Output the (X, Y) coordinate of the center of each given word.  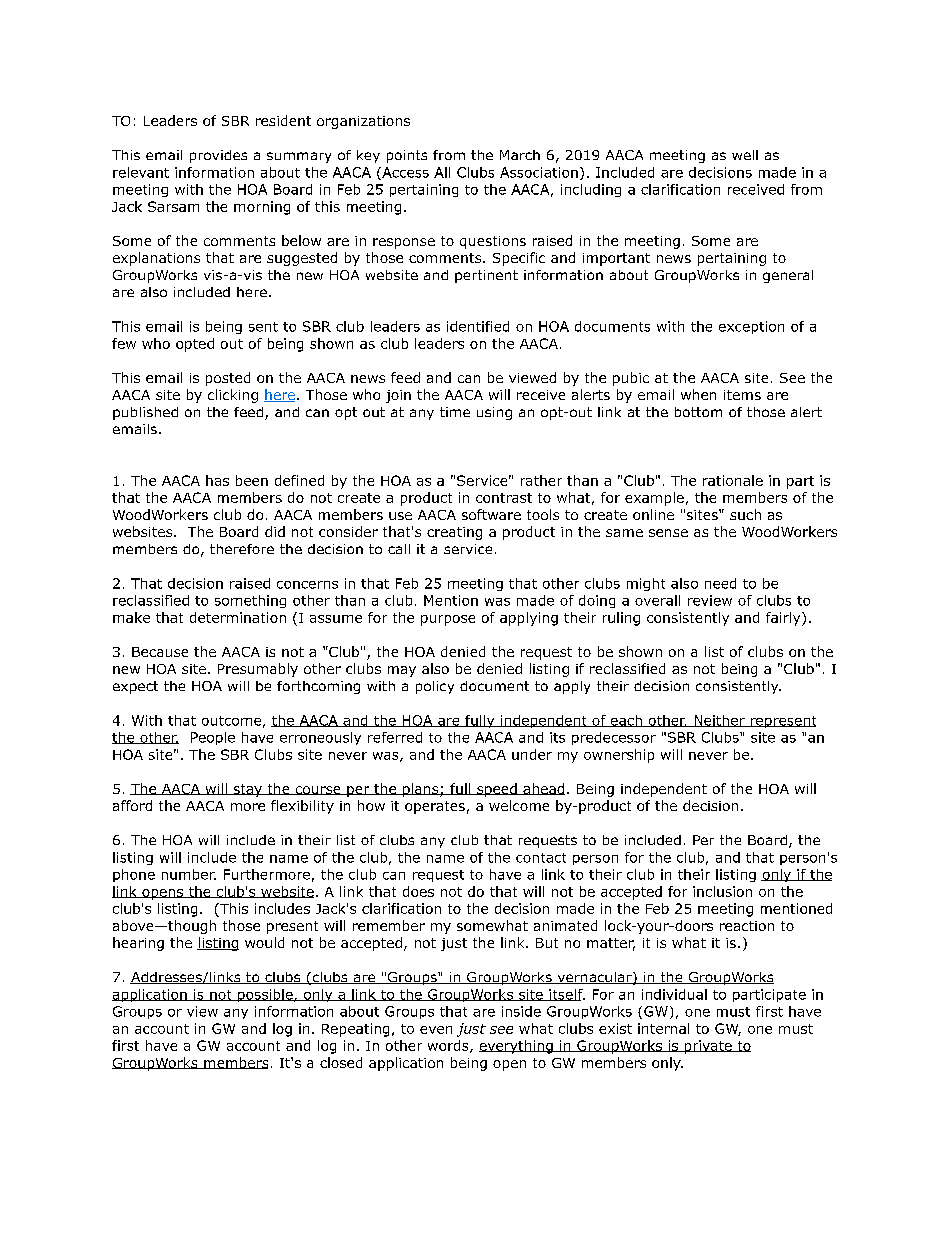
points (407, 156)
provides (218, 156)
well (745, 155)
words (449, 1046)
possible (265, 995)
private (708, 1047)
